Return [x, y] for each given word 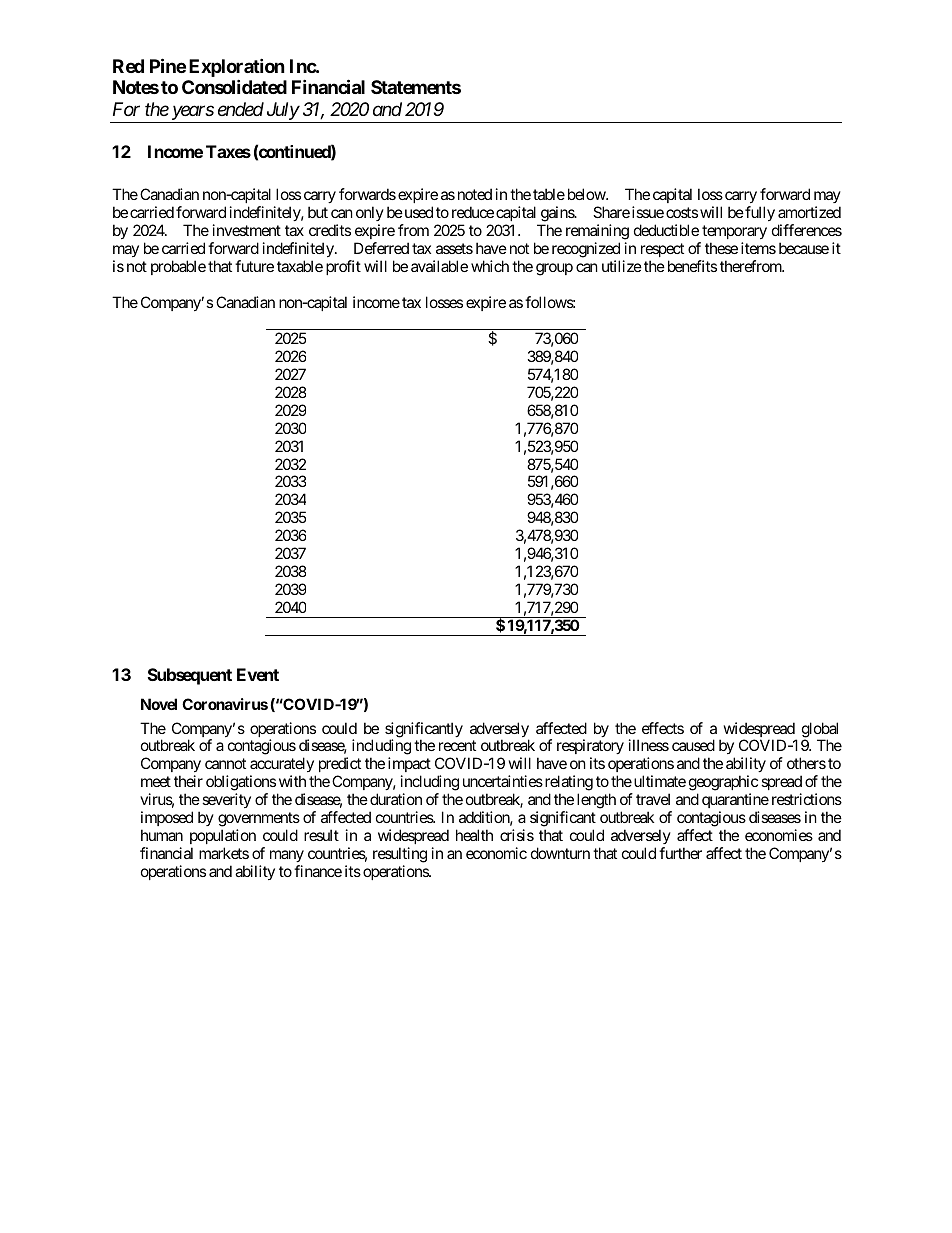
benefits [690, 266]
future [254, 266]
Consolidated [234, 87]
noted [475, 194]
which [490, 266]
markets [224, 853]
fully [759, 213]
